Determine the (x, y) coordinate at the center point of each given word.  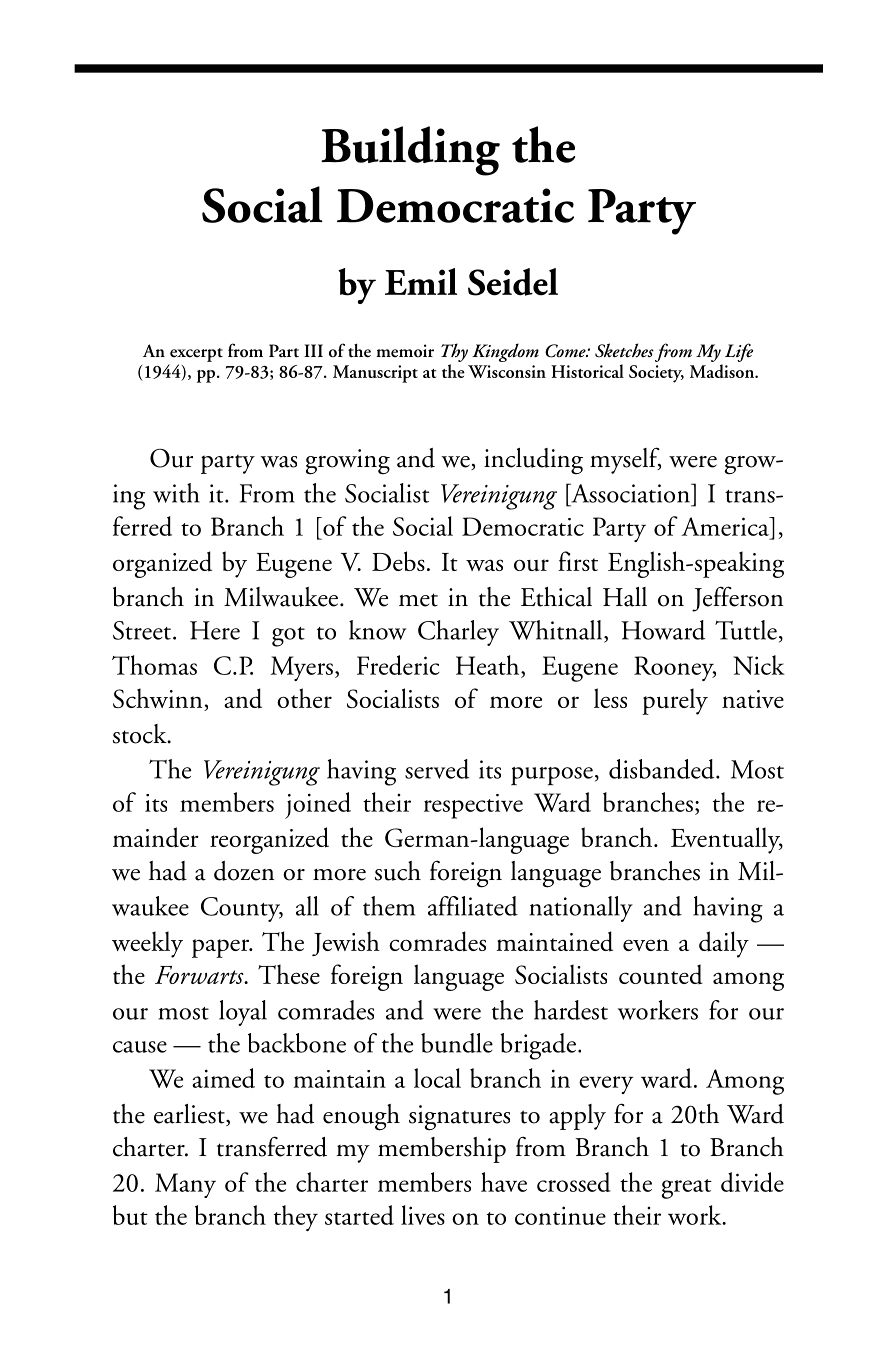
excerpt (196, 355)
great (687, 1189)
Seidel (513, 282)
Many (185, 1185)
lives (423, 1215)
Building (410, 151)
